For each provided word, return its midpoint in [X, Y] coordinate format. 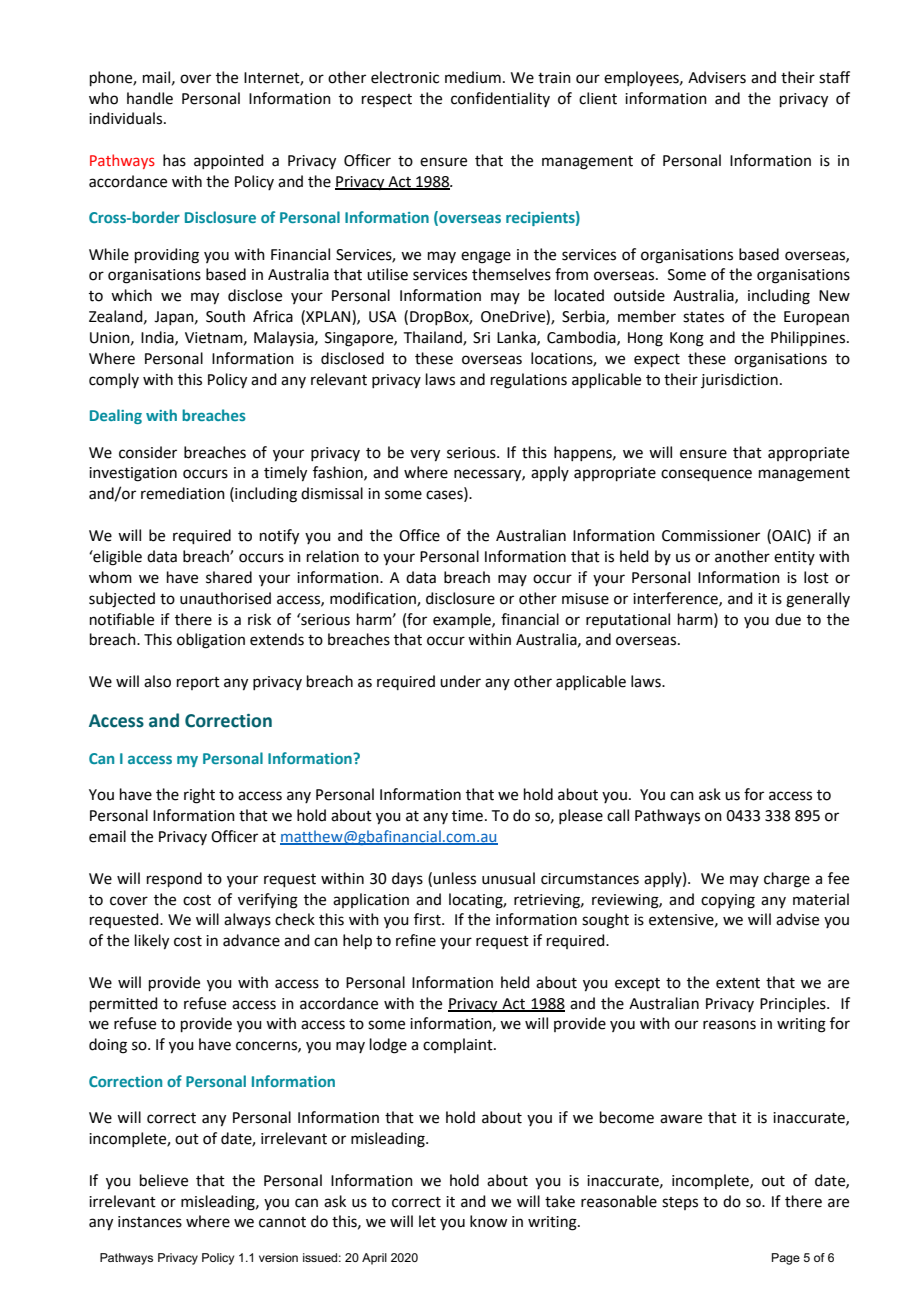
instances [150, 1222]
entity [794, 558]
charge [787, 880]
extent [738, 983]
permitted [124, 1004]
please [581, 816]
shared [229, 577]
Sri [481, 338]
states [703, 317]
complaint [459, 1045]
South [225, 316]
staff [834, 77]
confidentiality [500, 99]
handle [150, 98]
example [463, 620]
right [199, 796]
